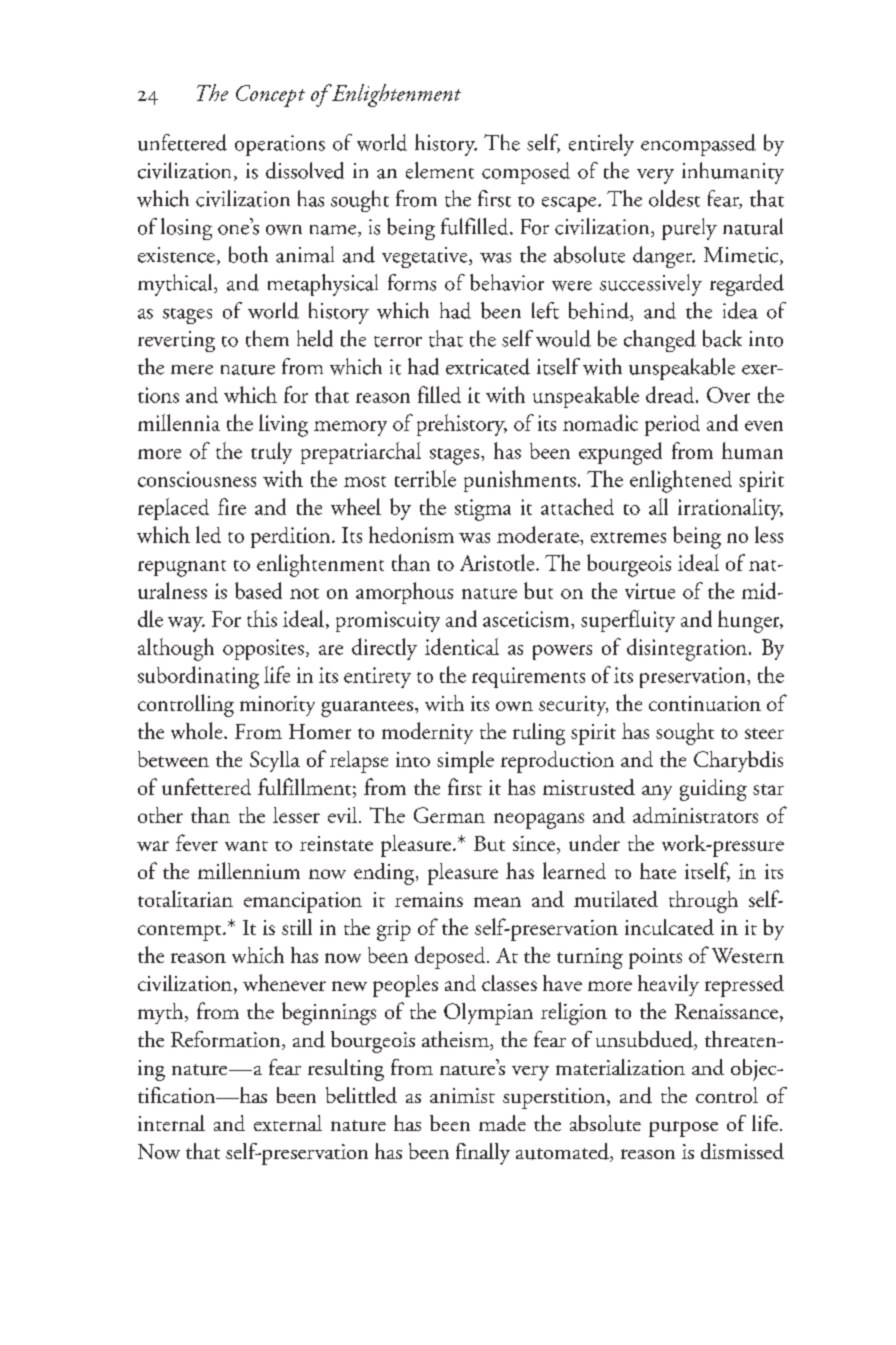 The height and width of the screenshot is (1345, 896). Describe the element at coordinates (681, 481) in the screenshot. I see `enlightened` at that location.
